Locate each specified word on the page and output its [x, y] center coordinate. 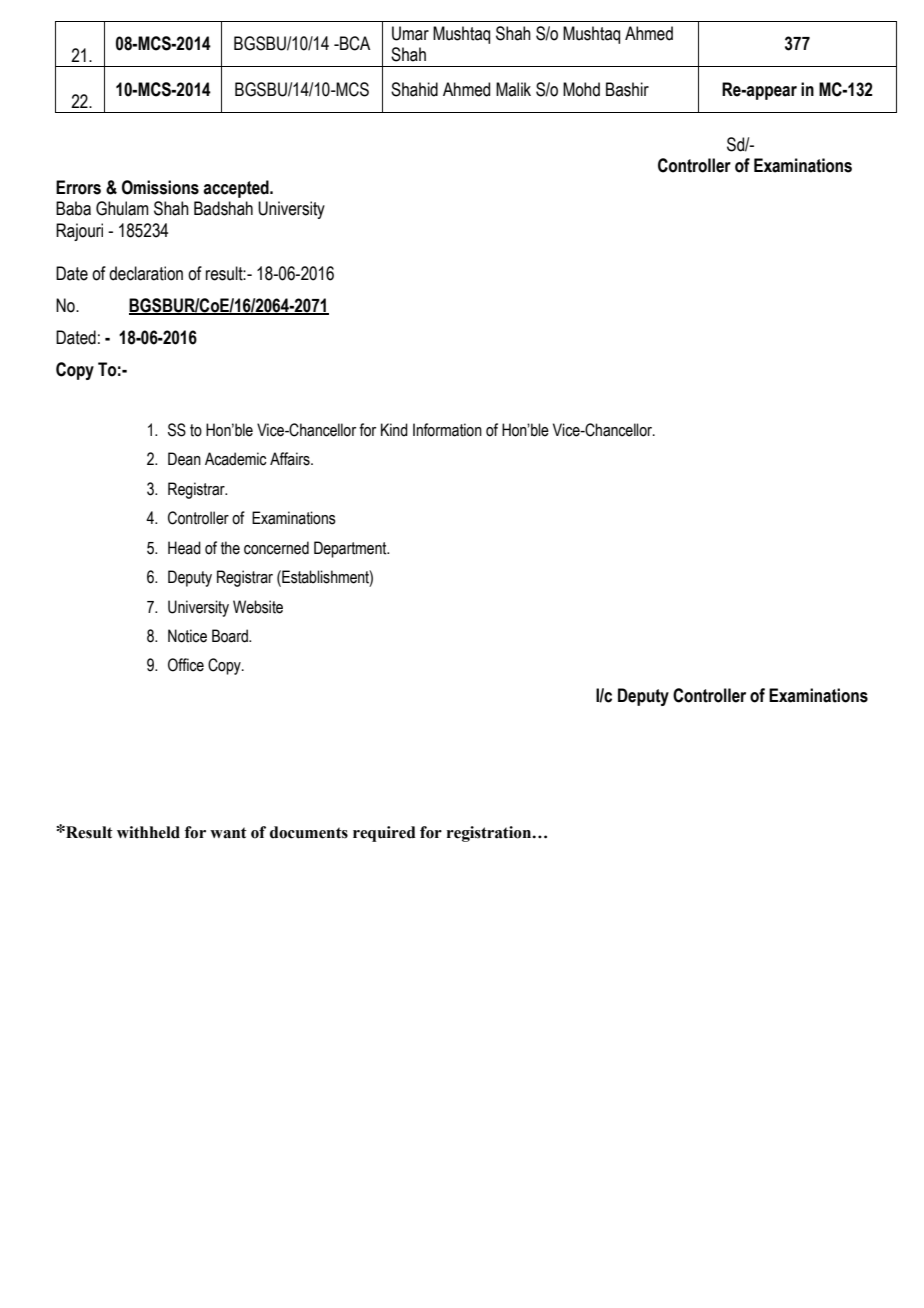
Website [258, 607]
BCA [354, 43]
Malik [513, 89]
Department [351, 549]
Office [186, 665]
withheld [148, 832]
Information [447, 430]
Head [184, 548]
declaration [146, 273]
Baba [73, 208]
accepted [237, 189]
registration [490, 834]
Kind [394, 430]
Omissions [160, 187]
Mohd [581, 89]
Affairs [291, 459]
